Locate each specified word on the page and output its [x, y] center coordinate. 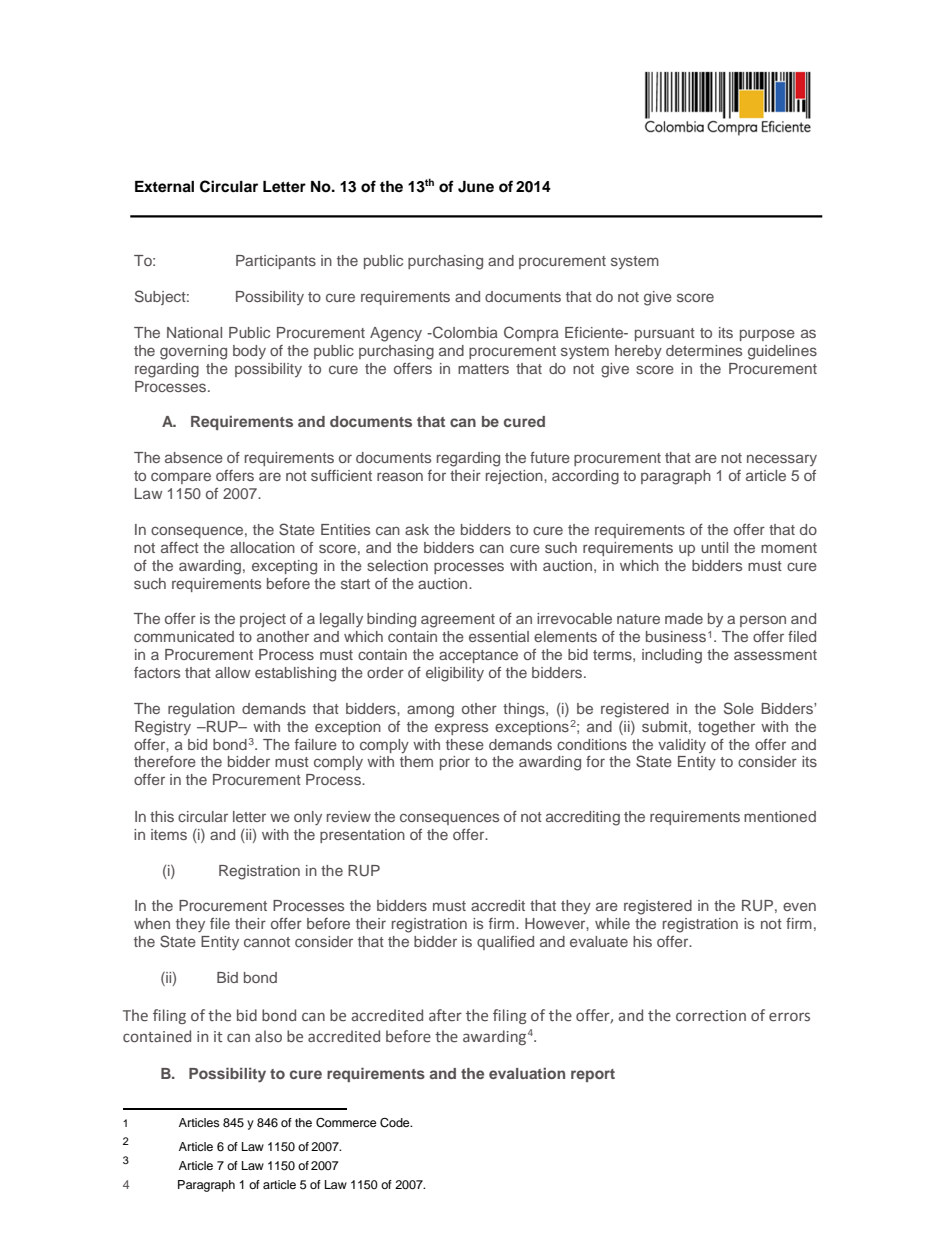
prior [455, 763]
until [714, 547]
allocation [262, 547]
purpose [767, 335]
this [162, 816]
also [268, 1036]
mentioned [780, 816]
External [164, 187]
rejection [515, 477]
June [476, 187]
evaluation [527, 1073]
